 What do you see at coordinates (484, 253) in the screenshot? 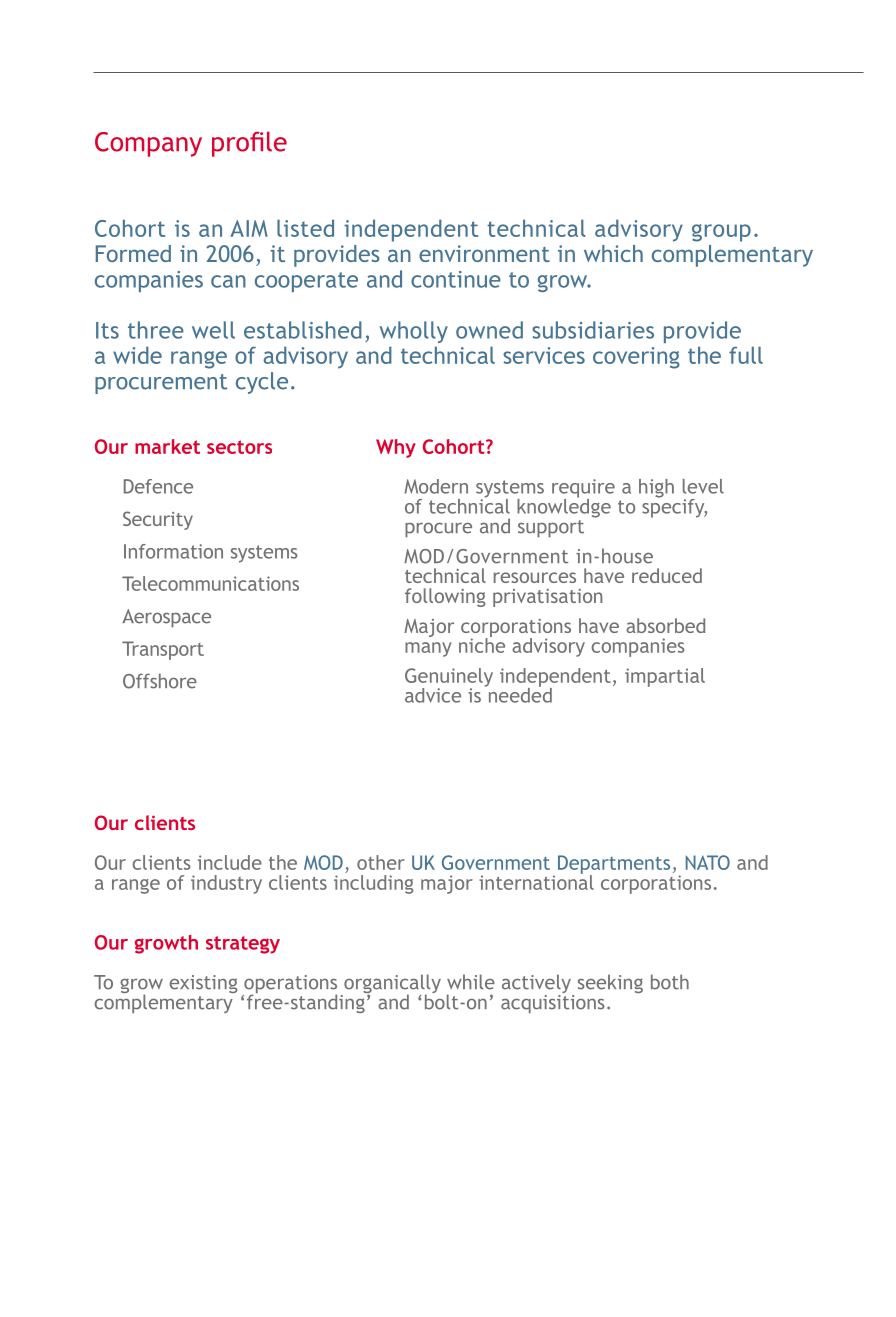
I see `environment` at bounding box center [484, 253].
